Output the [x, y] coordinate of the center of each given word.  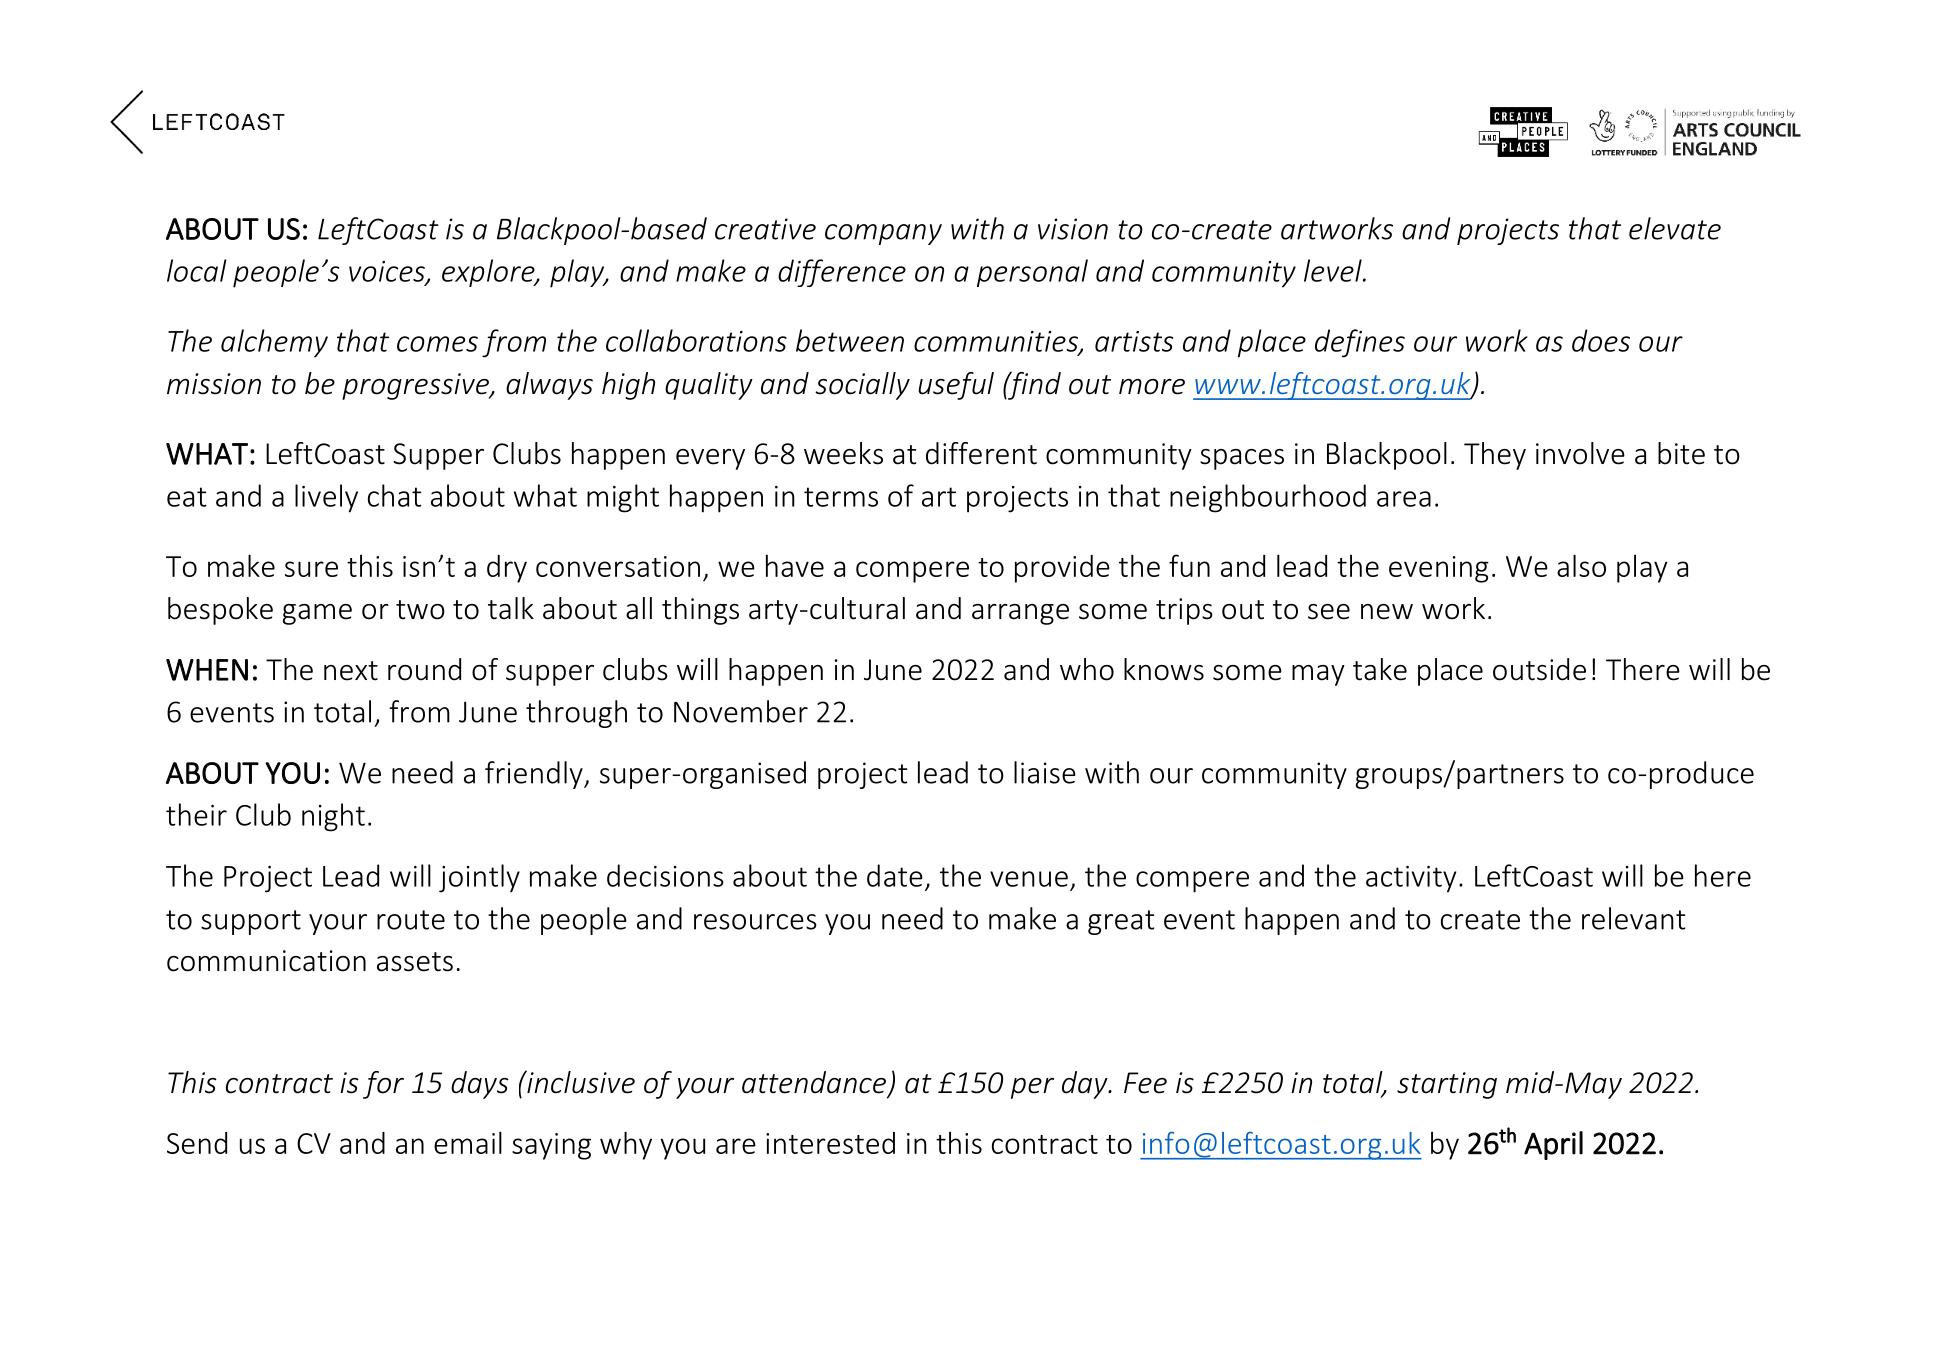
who [1087, 669]
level [1334, 270]
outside [1539, 669]
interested [830, 1143]
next [351, 671]
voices [388, 272]
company [883, 234]
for [383, 1085]
